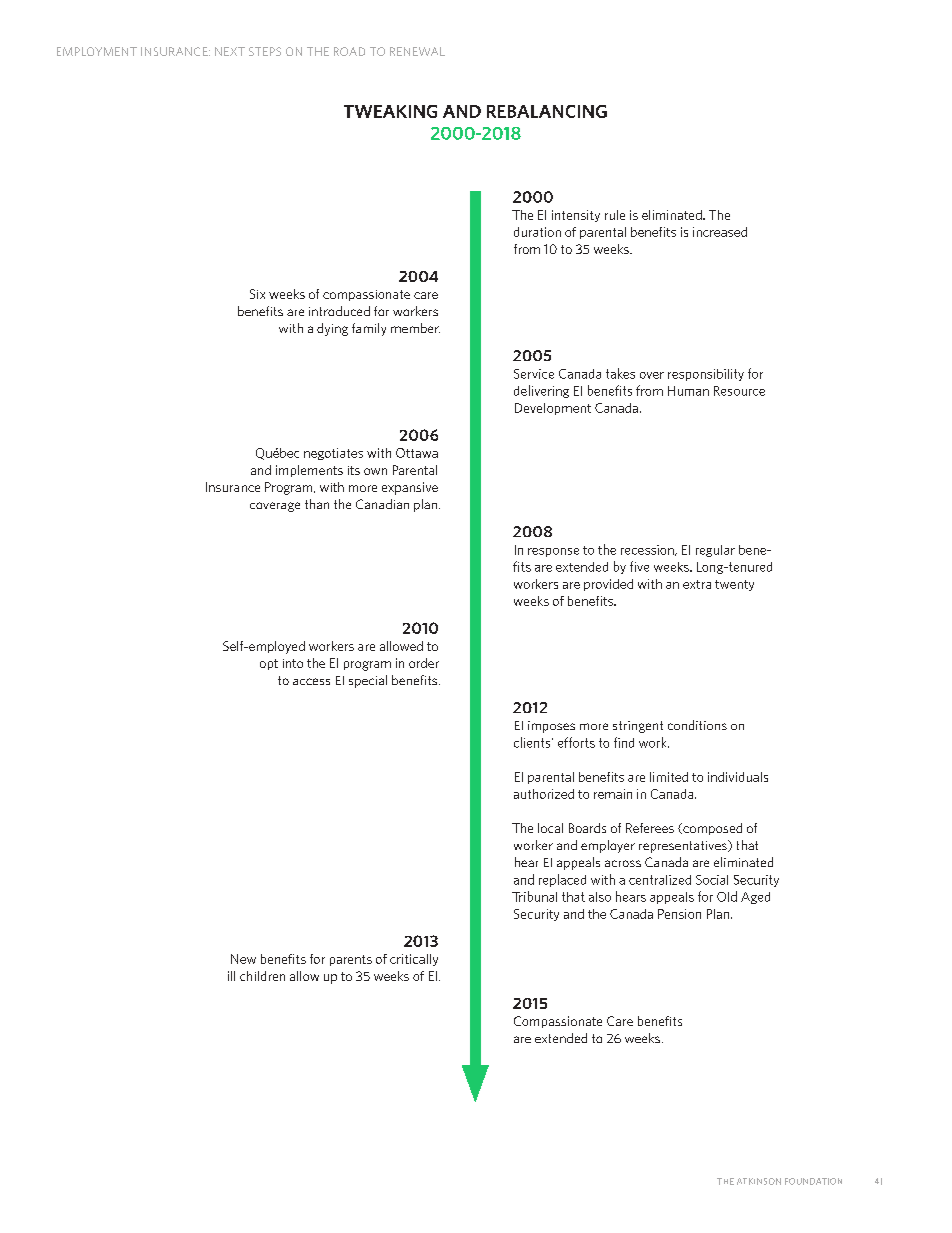  Describe the element at coordinates (739, 391) in the document. I see `Resource` at that location.
